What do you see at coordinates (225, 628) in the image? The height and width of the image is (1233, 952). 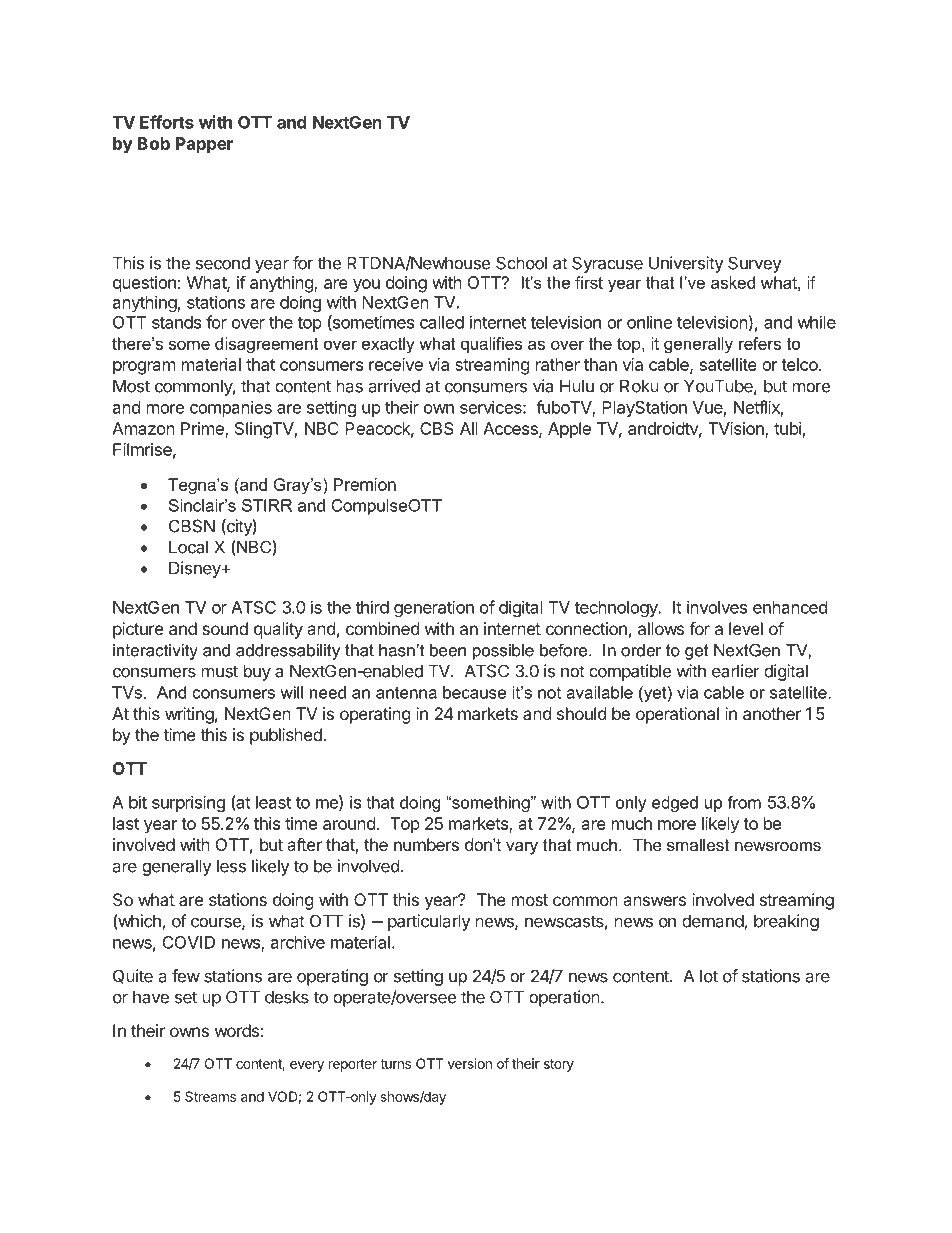 I see `sound` at bounding box center [225, 628].
